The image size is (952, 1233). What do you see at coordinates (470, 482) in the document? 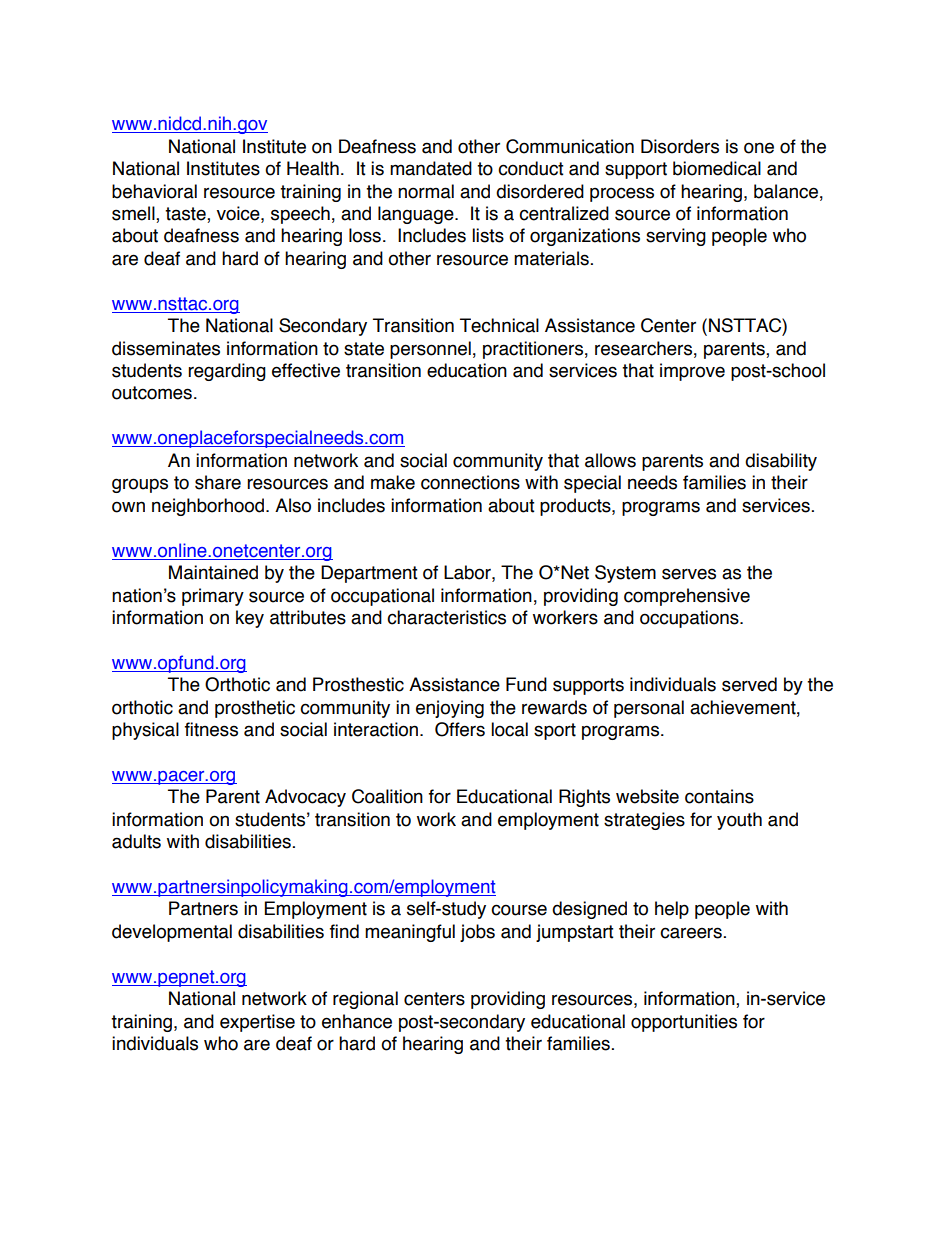
I see `connections` at bounding box center [470, 482].
